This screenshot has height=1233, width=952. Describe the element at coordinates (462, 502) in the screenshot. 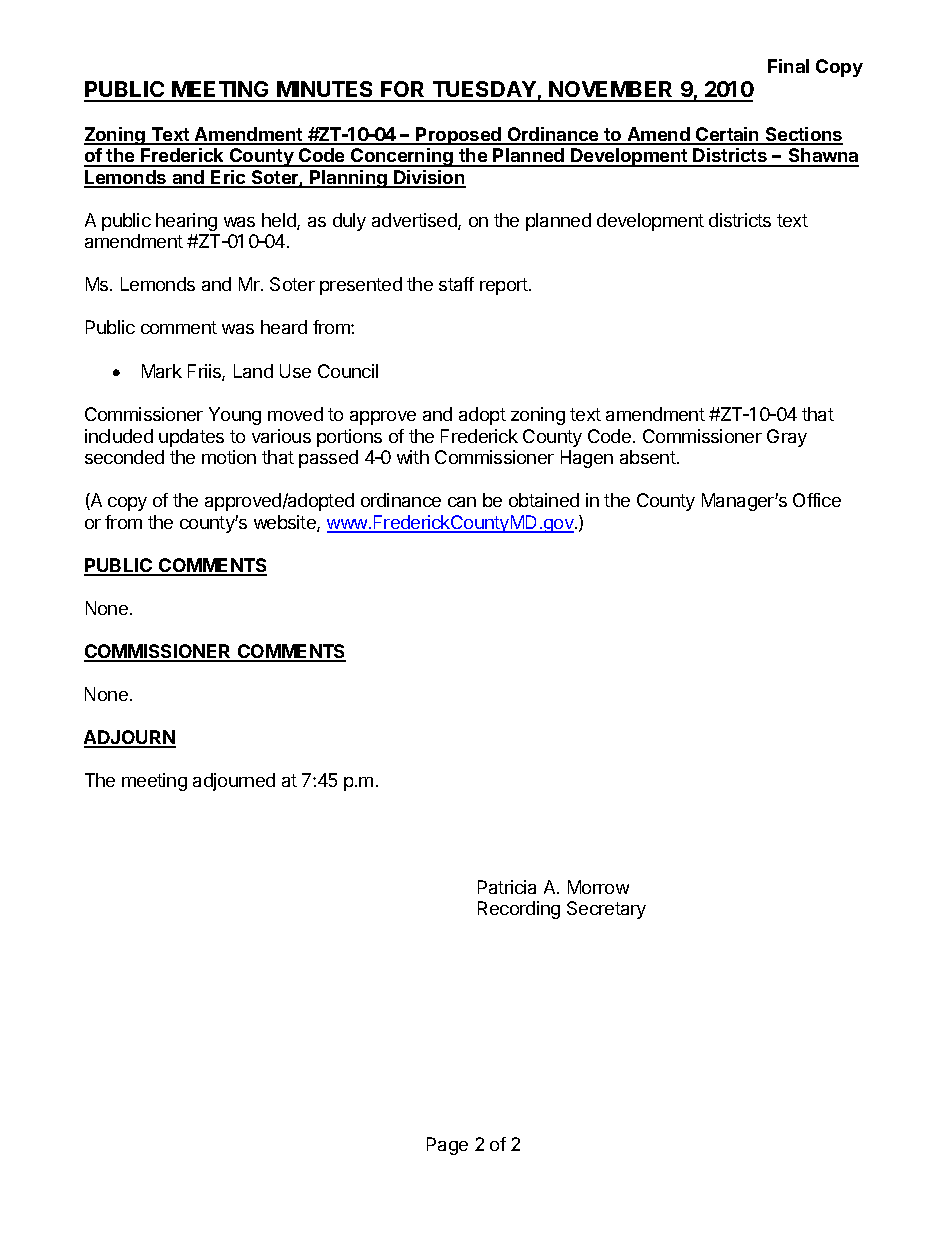

I see `can` at that location.
